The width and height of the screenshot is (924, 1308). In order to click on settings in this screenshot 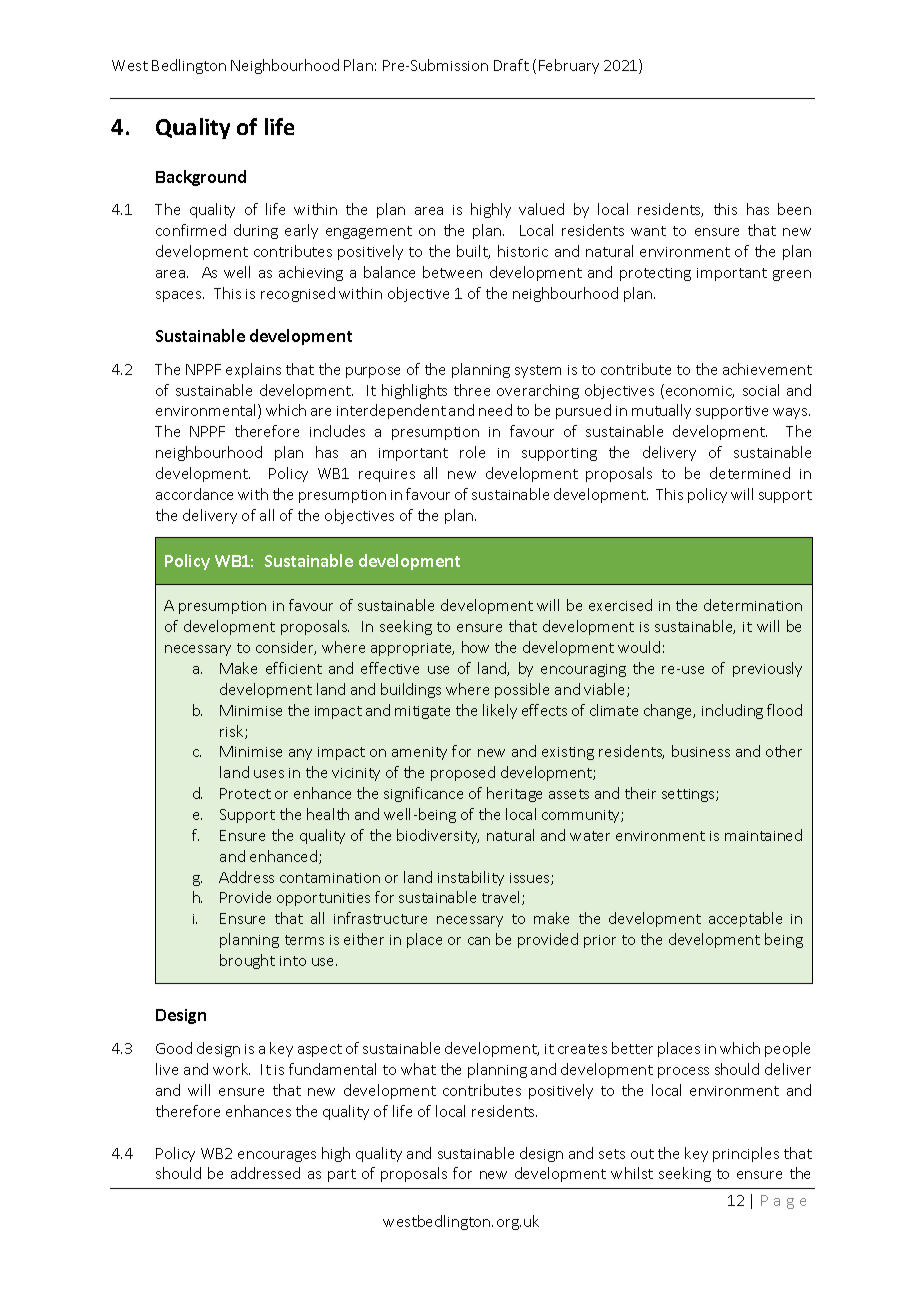, I will do `click(689, 795)`.
